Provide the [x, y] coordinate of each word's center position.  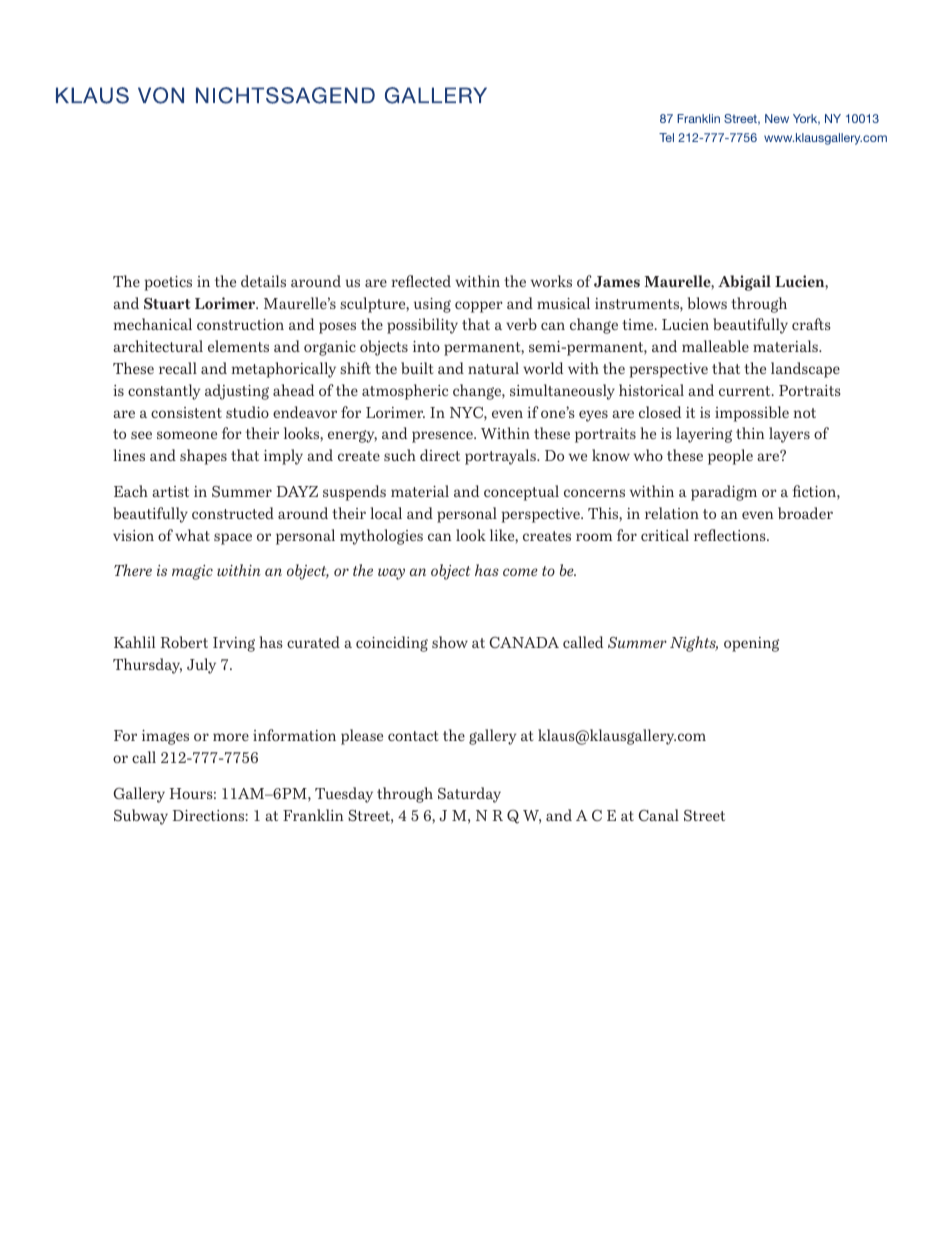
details [263, 281]
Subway [141, 817]
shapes [203, 457]
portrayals [501, 457]
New [777, 118]
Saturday [469, 795]
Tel [666, 137]
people [730, 457]
